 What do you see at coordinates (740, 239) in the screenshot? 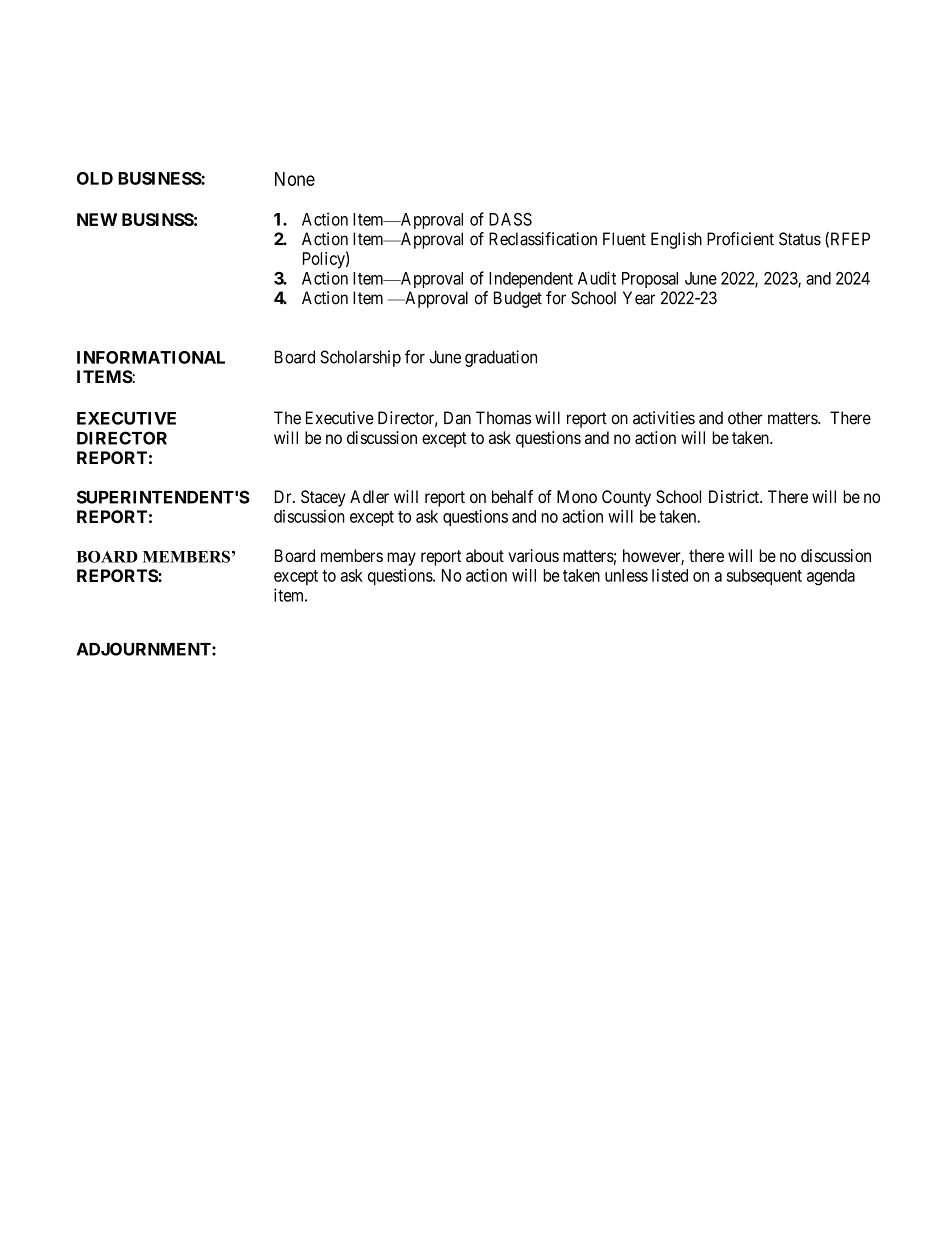
I see `Proficient` at bounding box center [740, 239].
